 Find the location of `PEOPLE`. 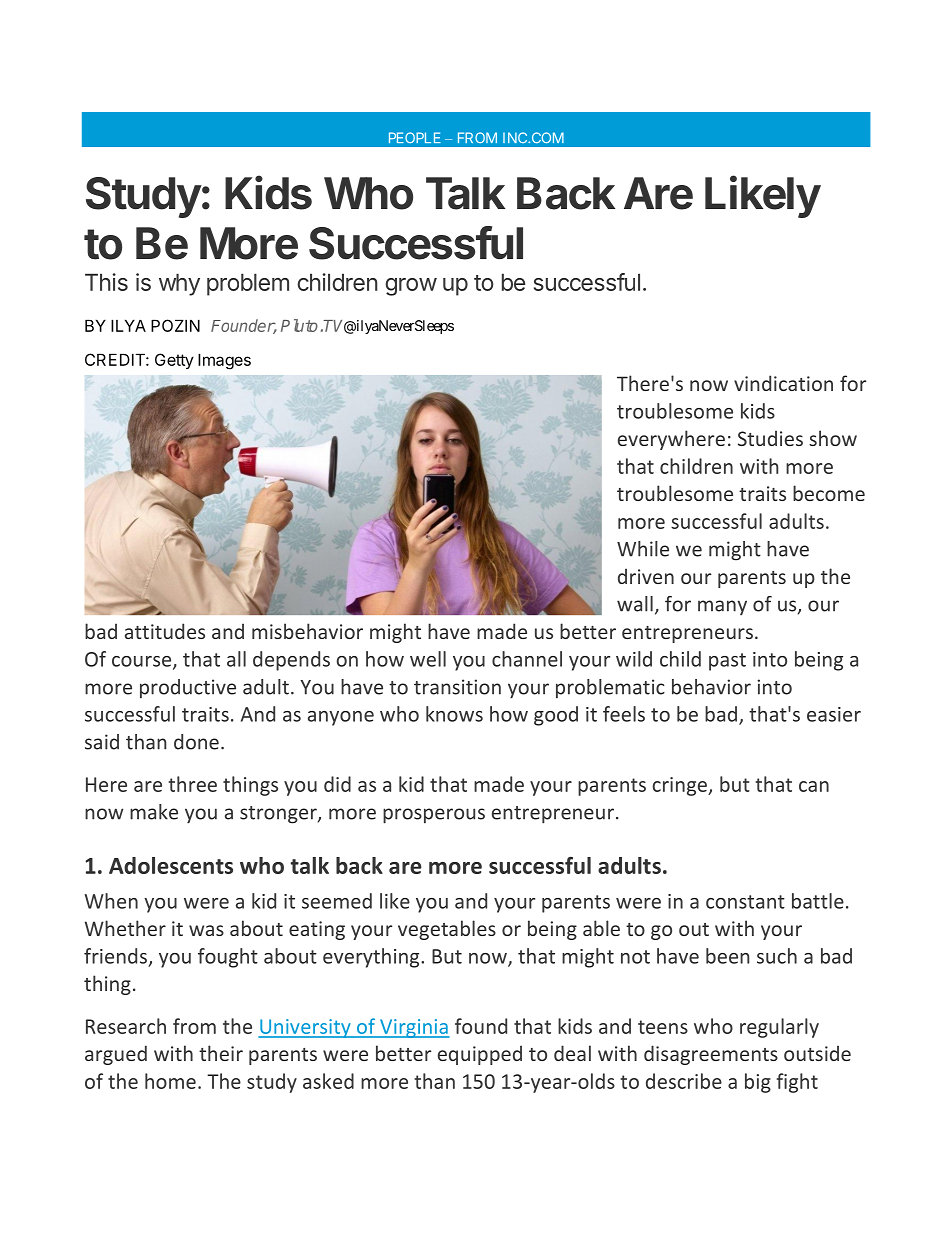

PEOPLE is located at coordinates (415, 137).
